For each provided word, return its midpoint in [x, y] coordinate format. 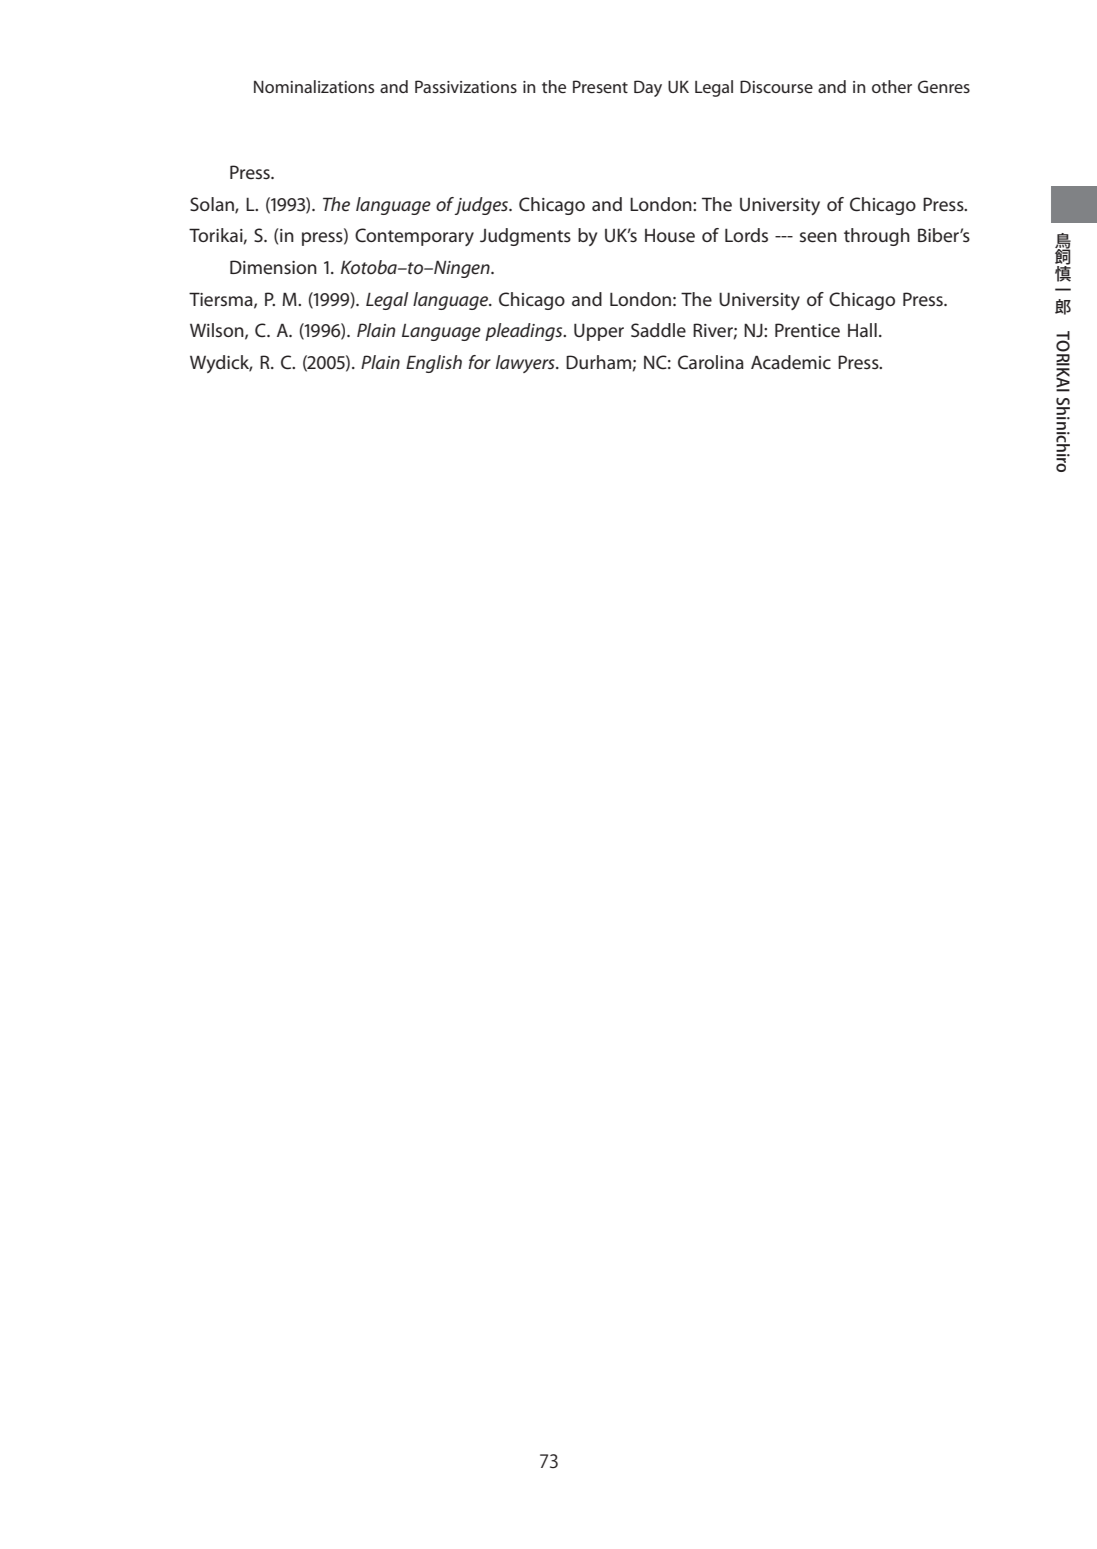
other [892, 86]
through [877, 237]
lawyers [526, 364]
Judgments [525, 237]
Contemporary [414, 237]
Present [600, 86]
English [434, 364]
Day [648, 88]
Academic [791, 362]
